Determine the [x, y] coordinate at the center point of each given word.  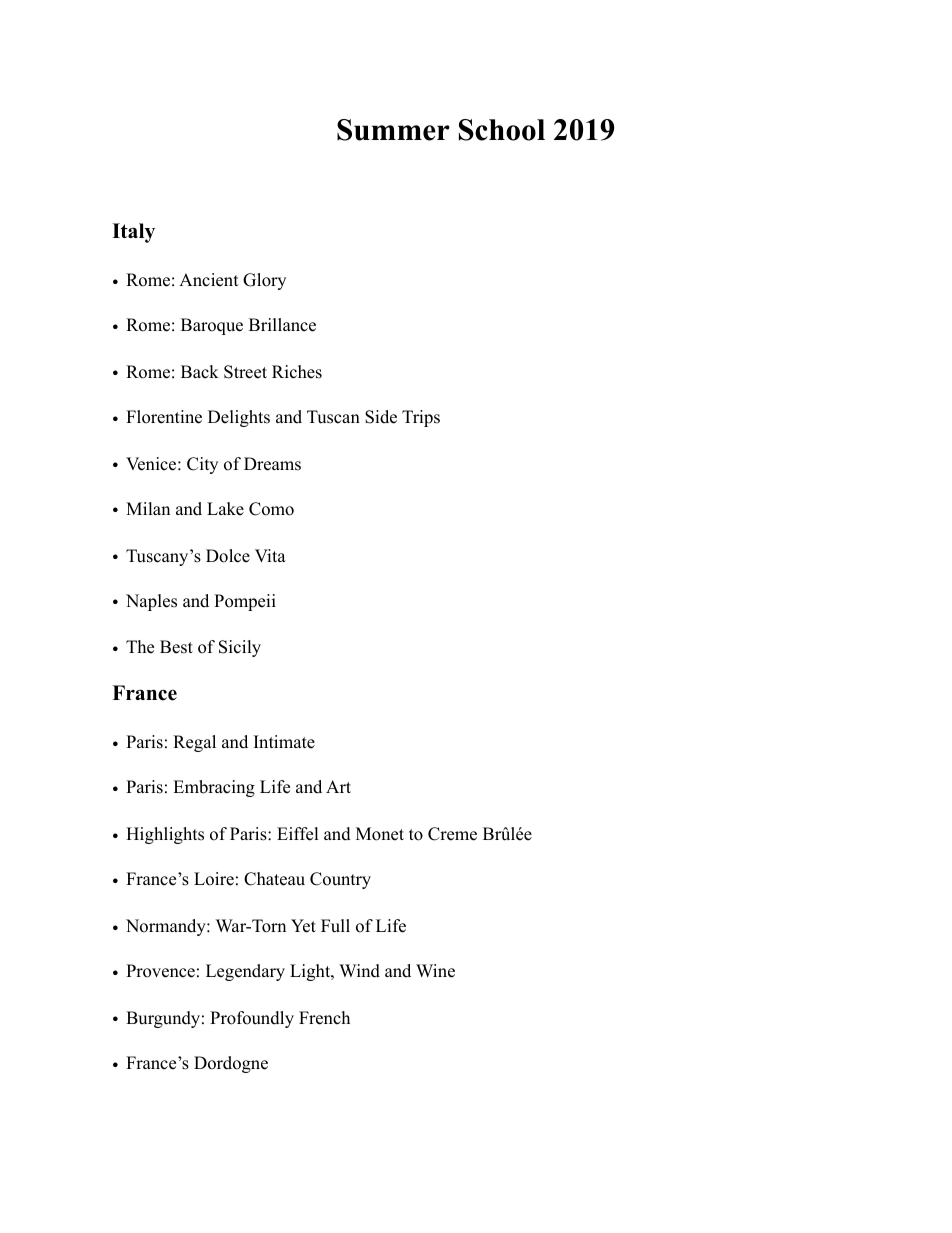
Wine [435, 971]
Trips [421, 418]
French [324, 1018]
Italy [133, 233]
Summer [393, 130]
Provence [160, 971]
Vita [270, 555]
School [502, 130]
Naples [151, 602]
